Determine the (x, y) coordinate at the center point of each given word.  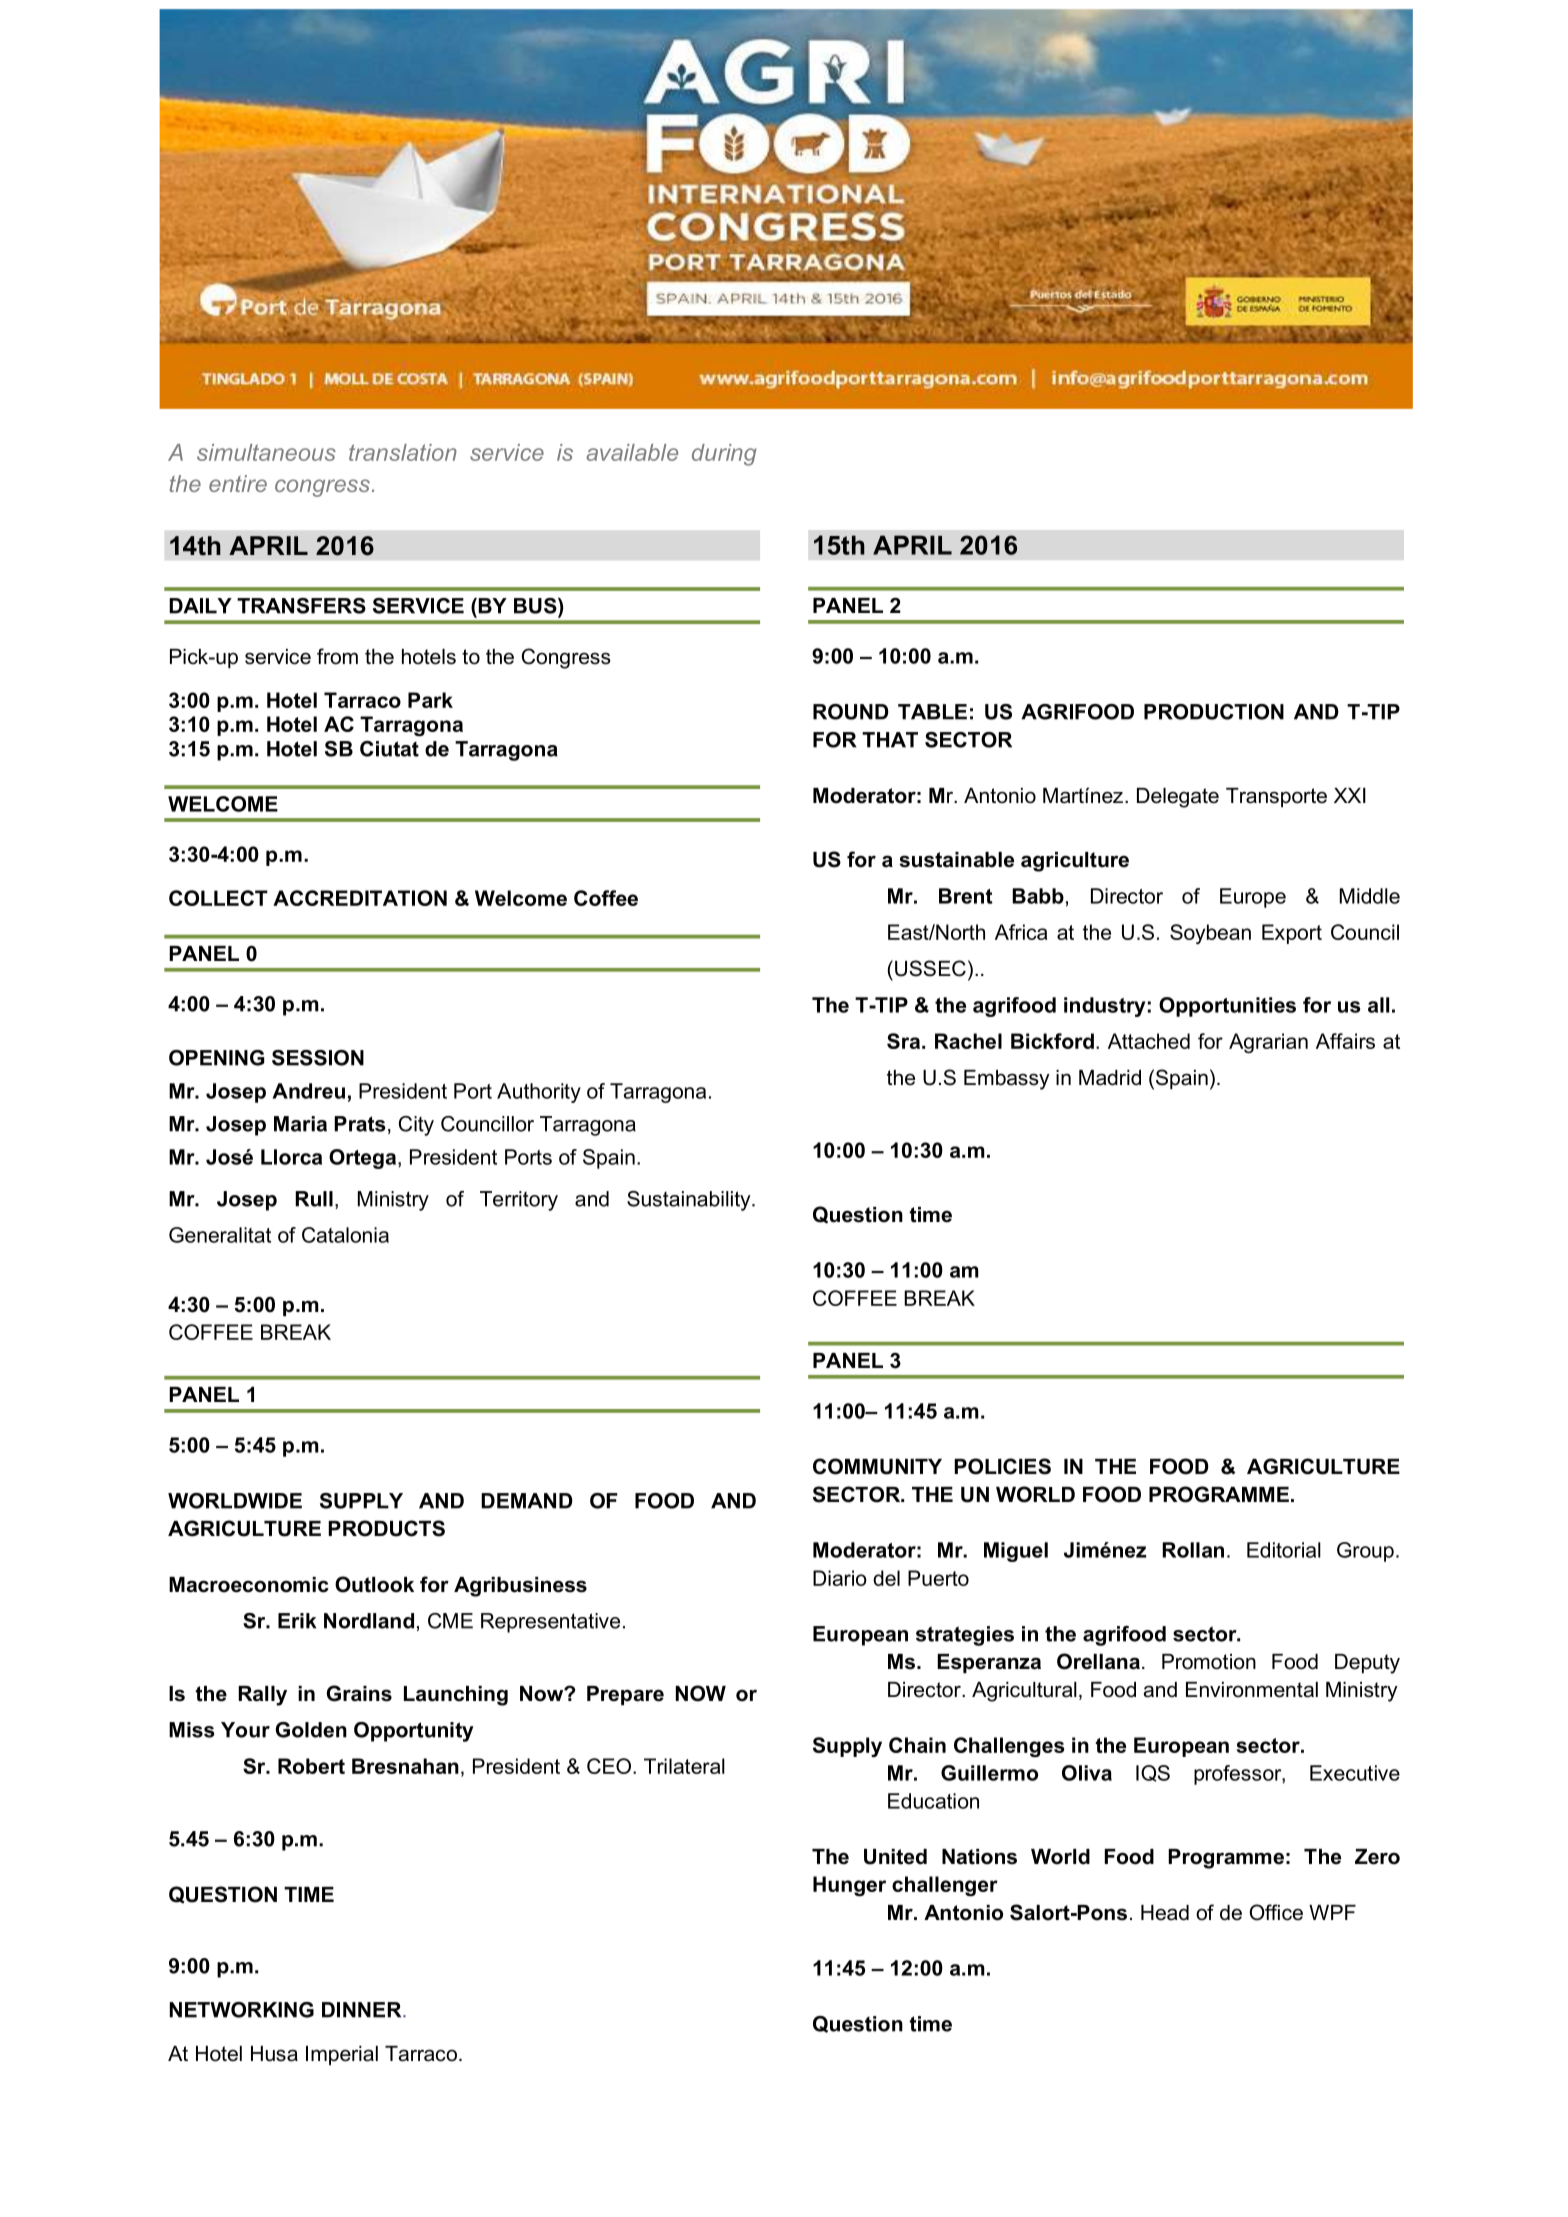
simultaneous (266, 452)
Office (1276, 1912)
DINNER (363, 2010)
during (724, 455)
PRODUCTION (1214, 712)
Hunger (849, 1886)
